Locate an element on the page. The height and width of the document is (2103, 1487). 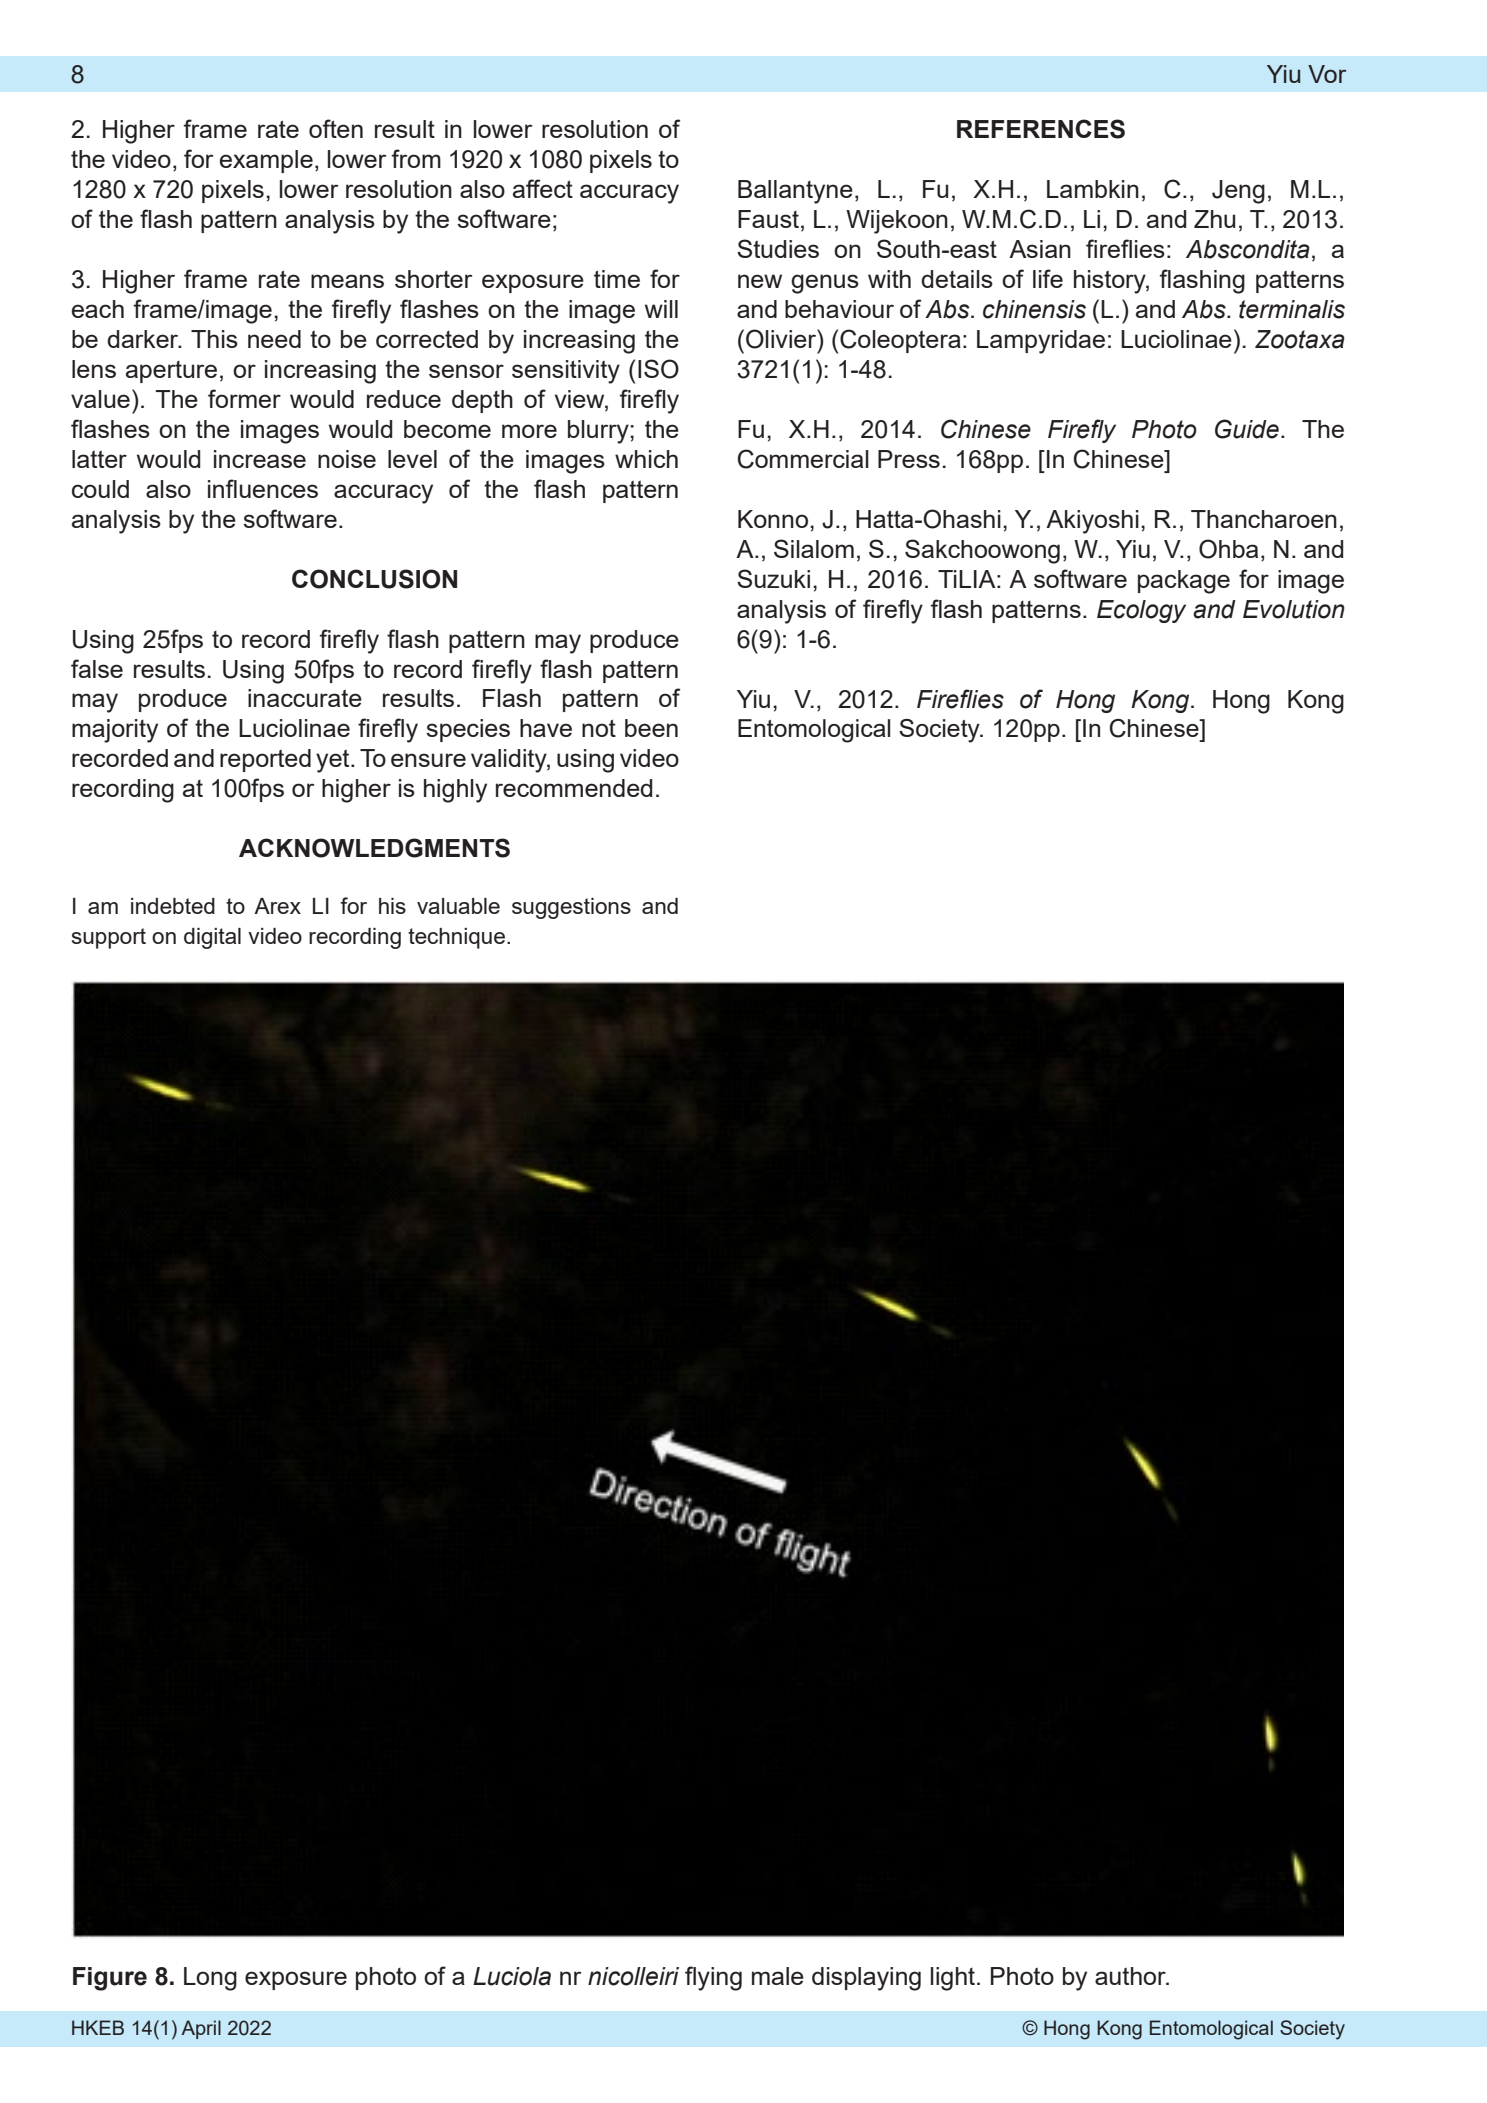
flying is located at coordinates (713, 1978).
